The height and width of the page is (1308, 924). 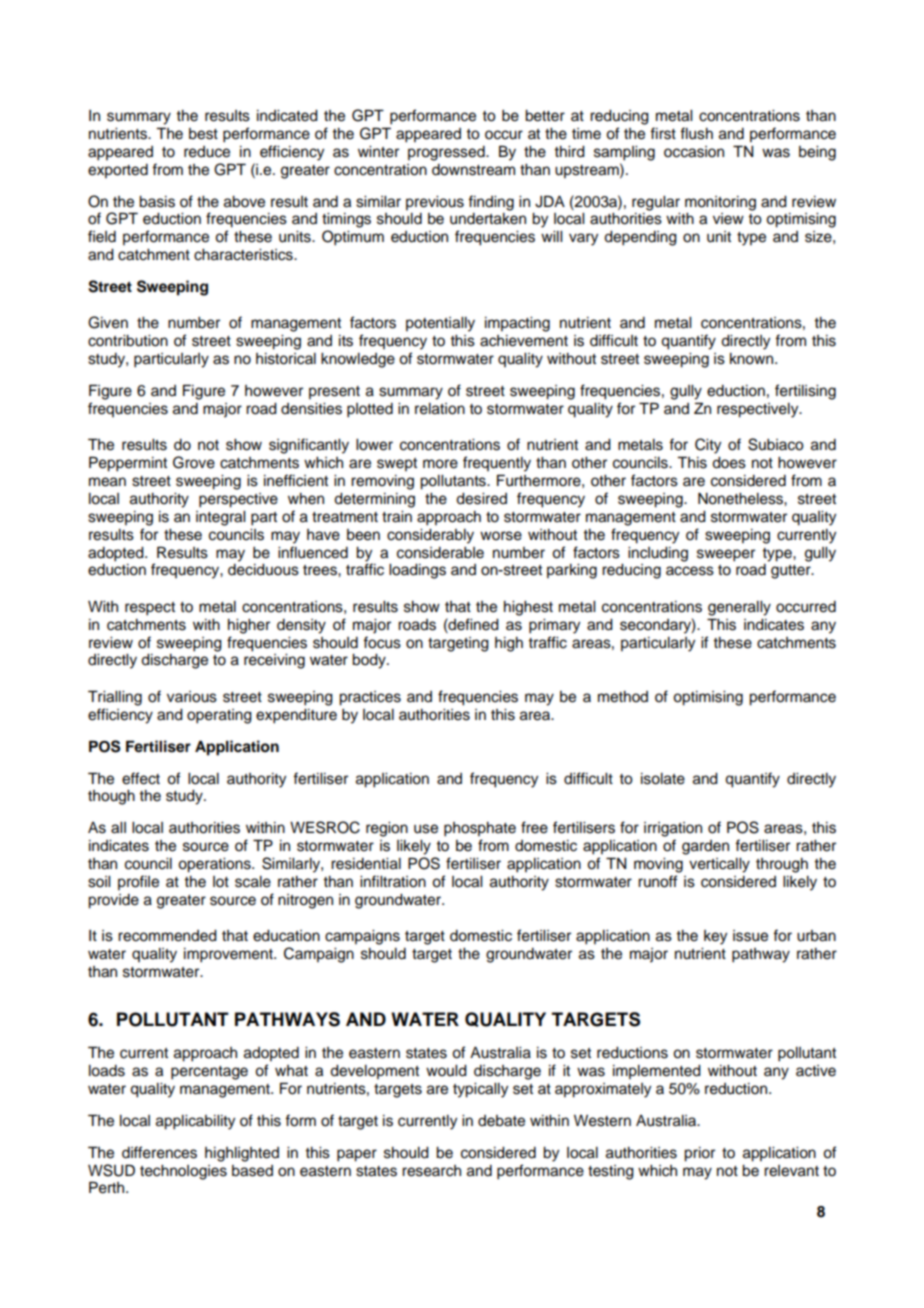 What do you see at coordinates (183, 1172) in the page?
I see `technologies` at bounding box center [183, 1172].
